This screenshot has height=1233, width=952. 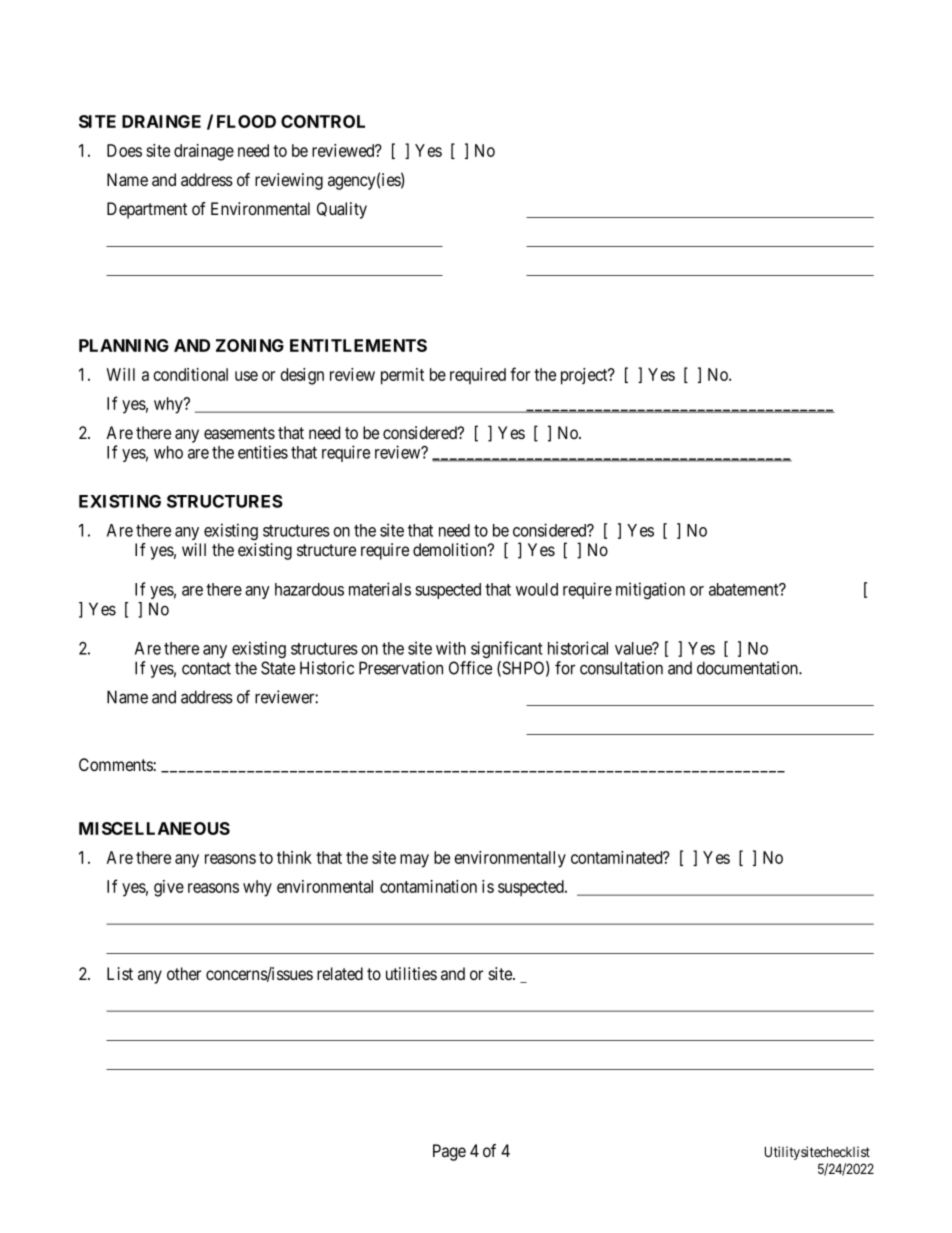 I want to click on consultation, so click(x=621, y=668).
